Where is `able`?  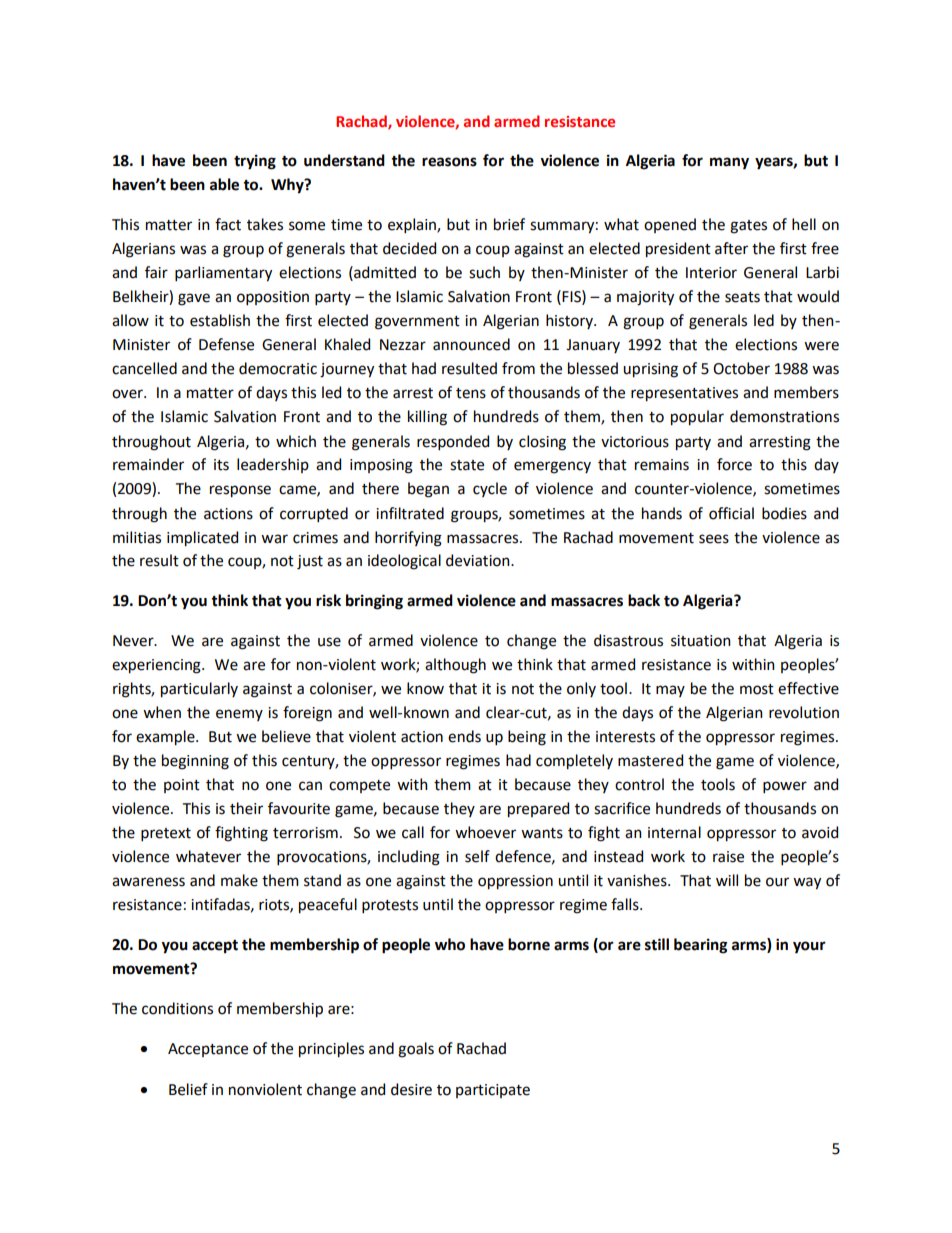
able is located at coordinates (224, 184).
